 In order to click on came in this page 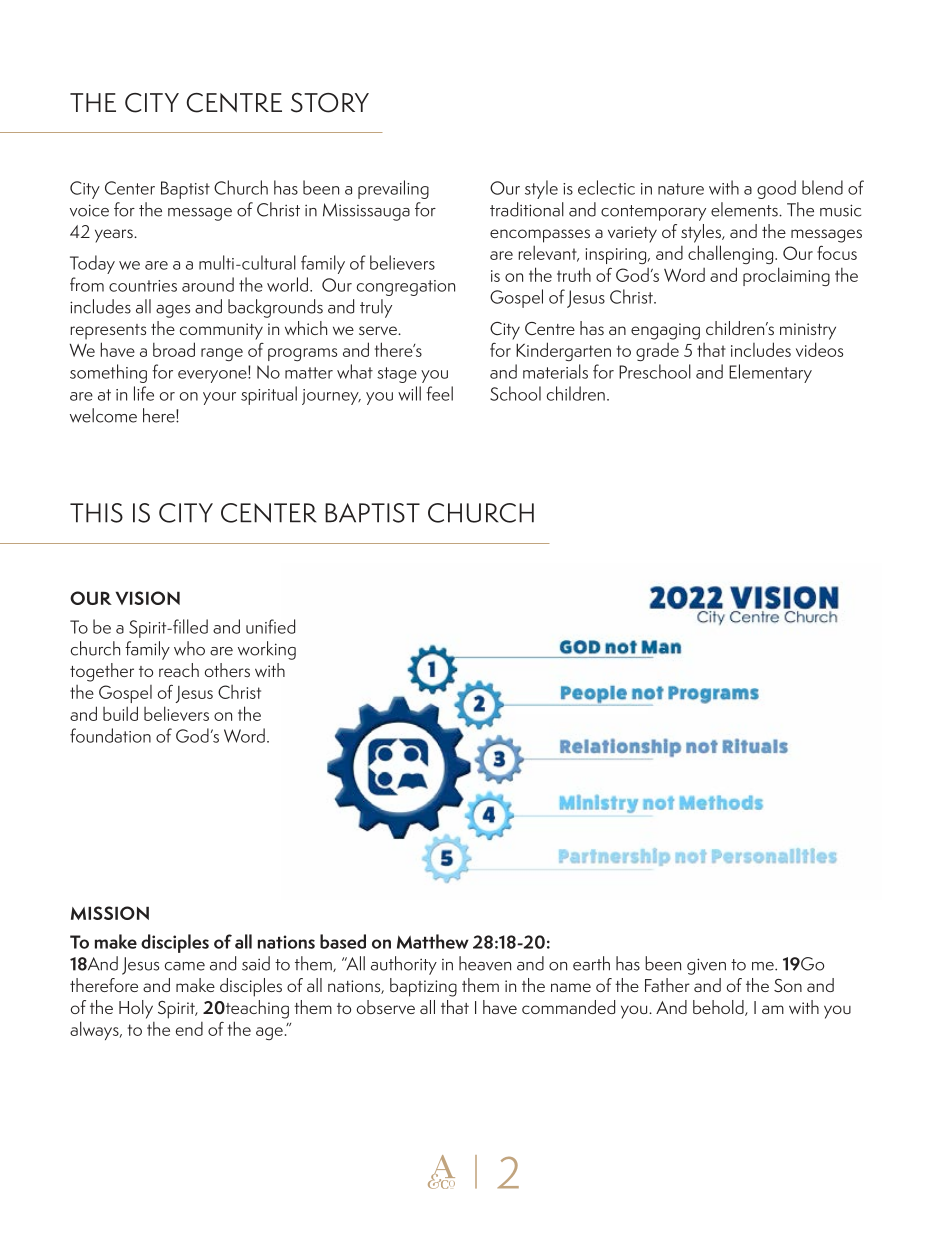, I will do `click(185, 966)`.
